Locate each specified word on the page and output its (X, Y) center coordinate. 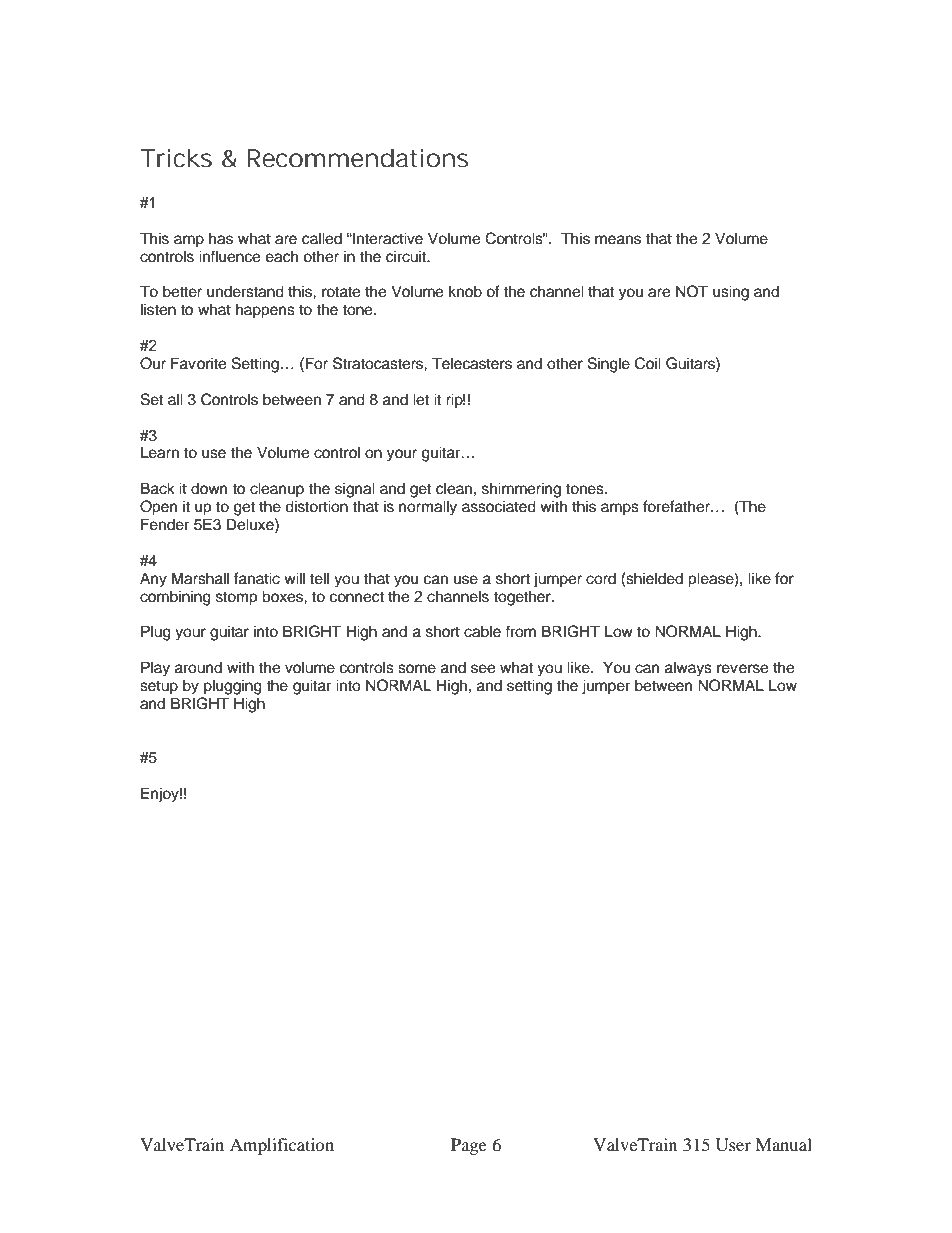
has (221, 238)
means (618, 240)
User (733, 1145)
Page (469, 1146)
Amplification (282, 1146)
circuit (407, 256)
